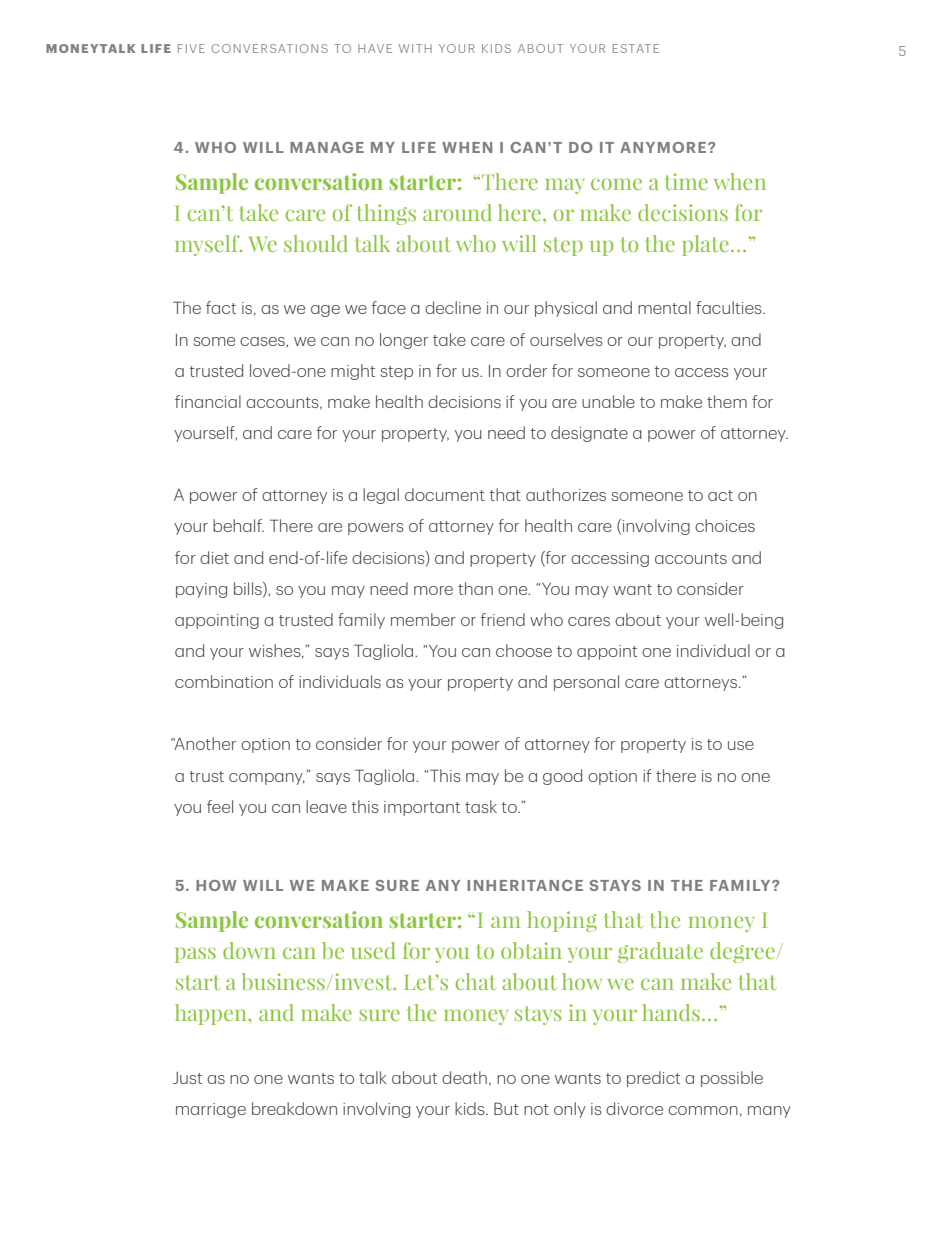  I want to click on bills, so click(249, 589).
